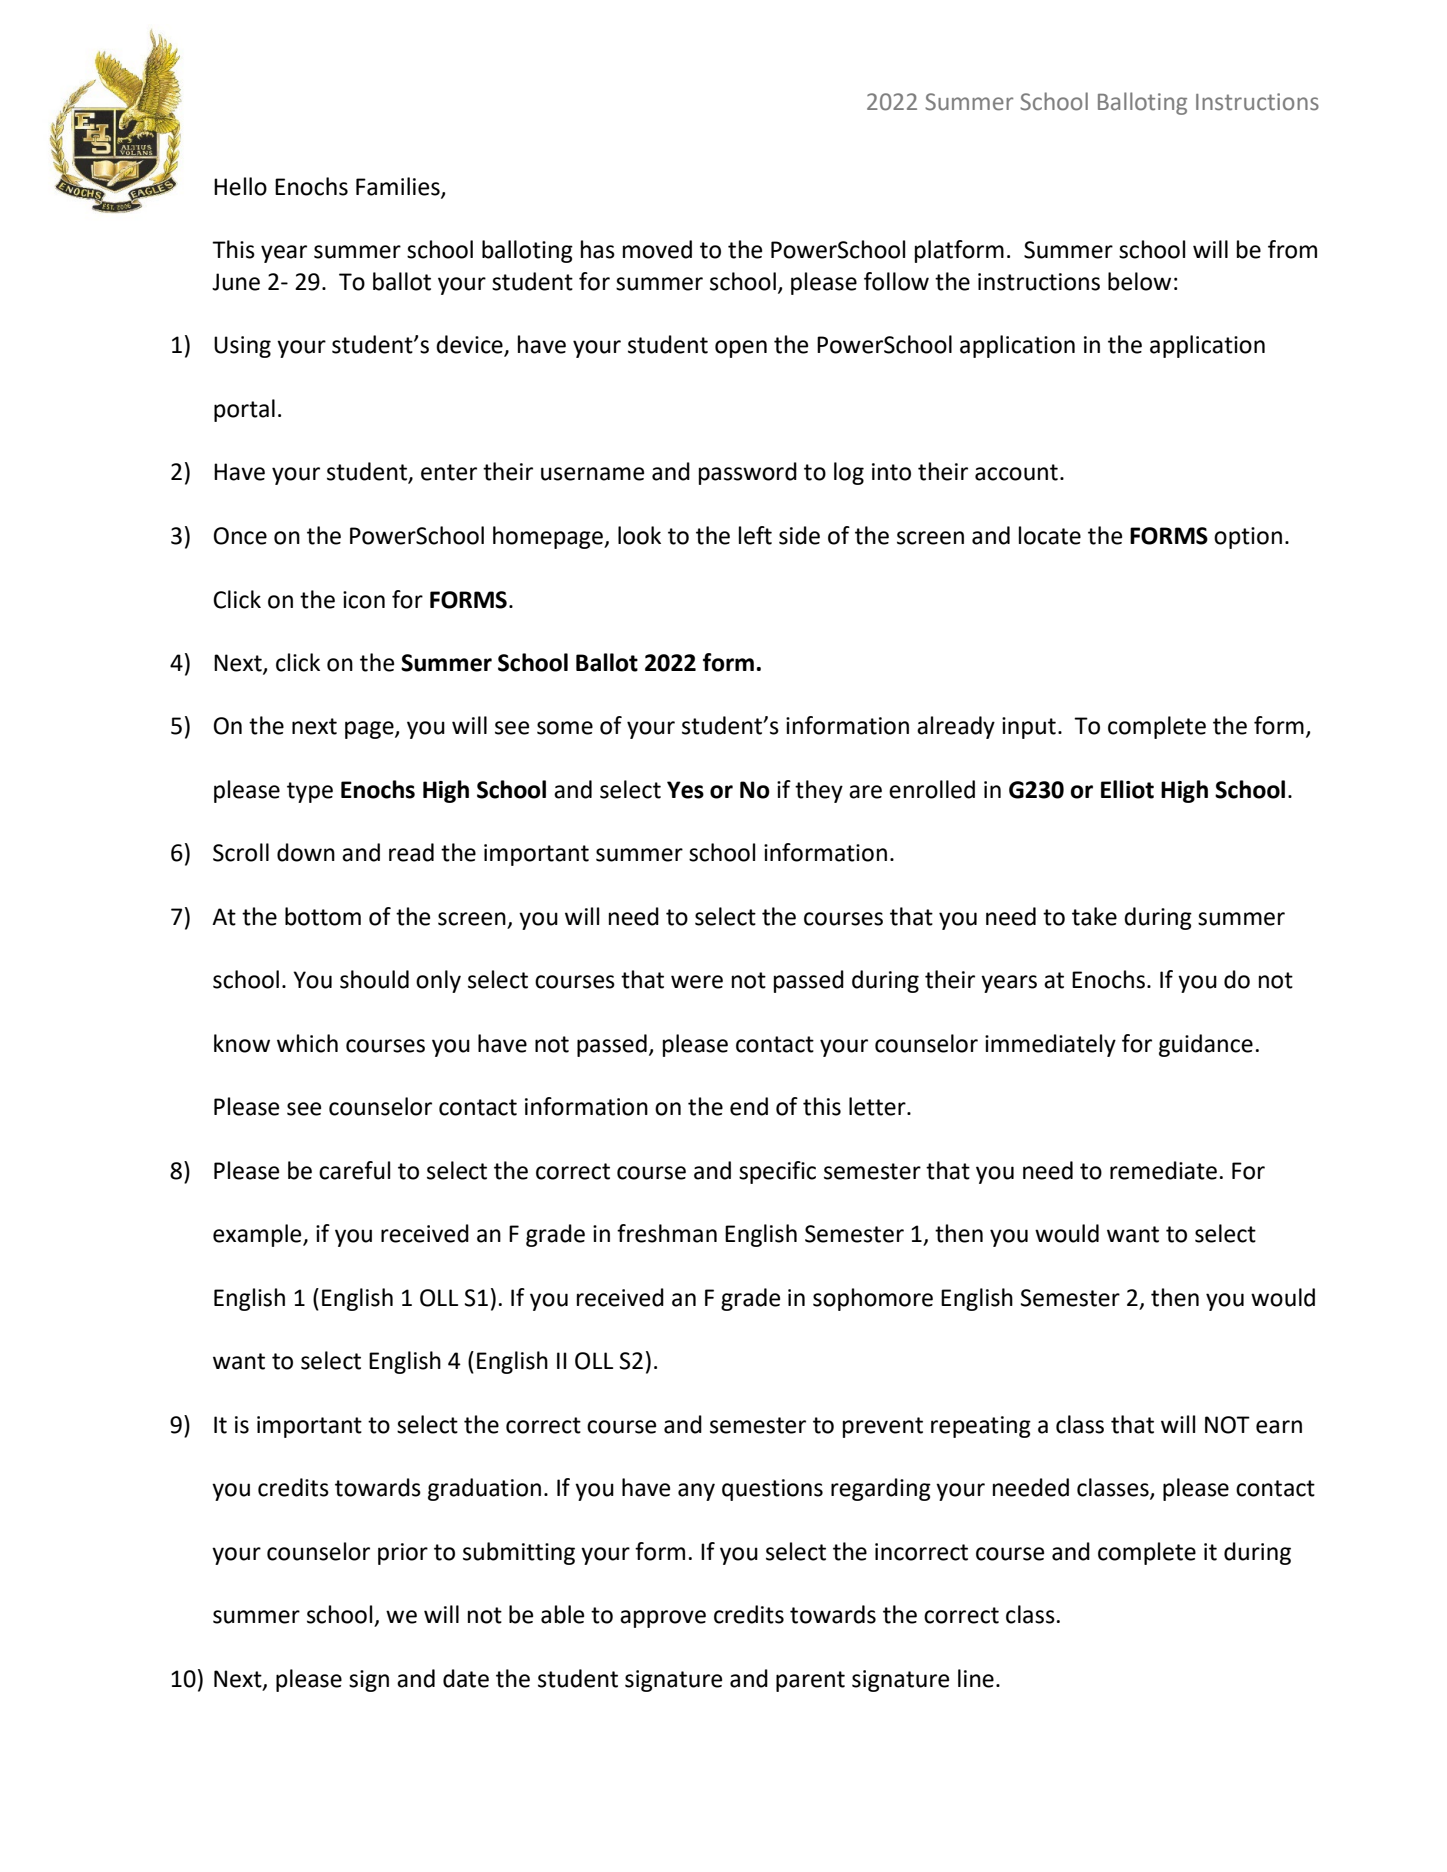  What do you see at coordinates (657, 249) in the screenshot?
I see `moved` at bounding box center [657, 249].
